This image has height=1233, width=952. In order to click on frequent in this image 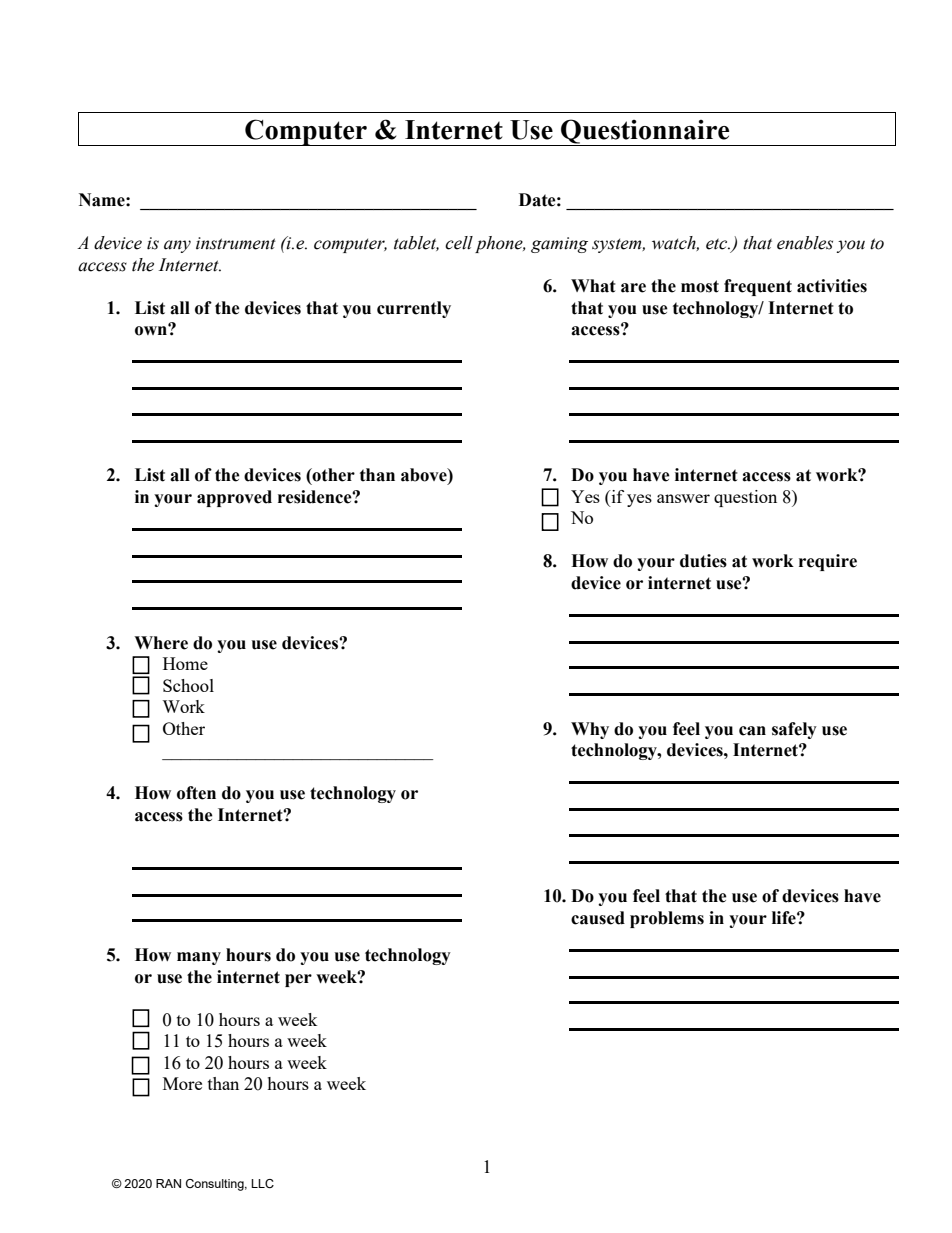, I will do `click(758, 287)`.
